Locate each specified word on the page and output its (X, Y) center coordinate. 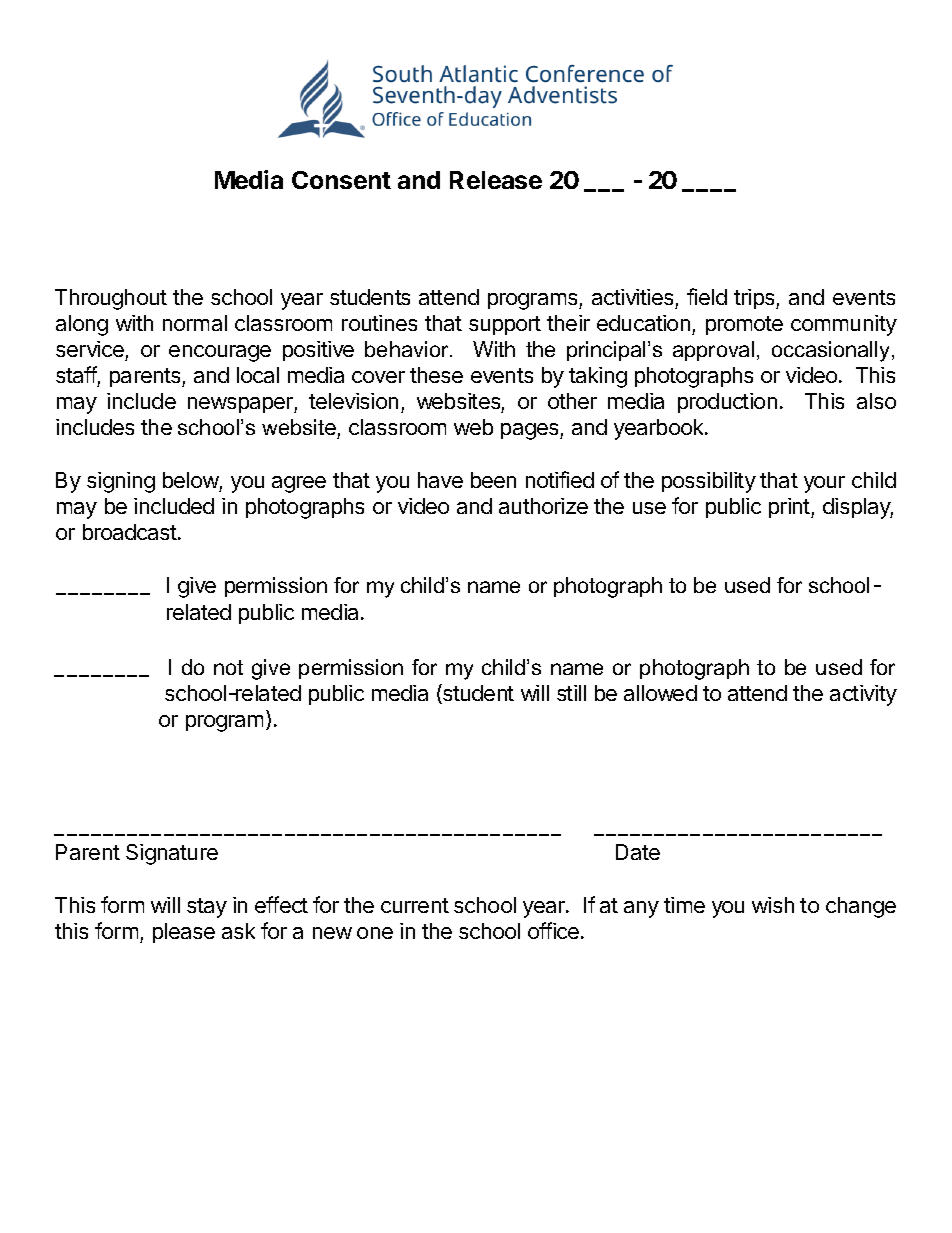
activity (863, 695)
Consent (341, 180)
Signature (172, 854)
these (436, 375)
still (571, 693)
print (790, 508)
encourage (220, 353)
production (727, 403)
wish (773, 905)
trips (755, 299)
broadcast (131, 532)
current (415, 905)
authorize (543, 506)
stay (207, 908)
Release (496, 180)
